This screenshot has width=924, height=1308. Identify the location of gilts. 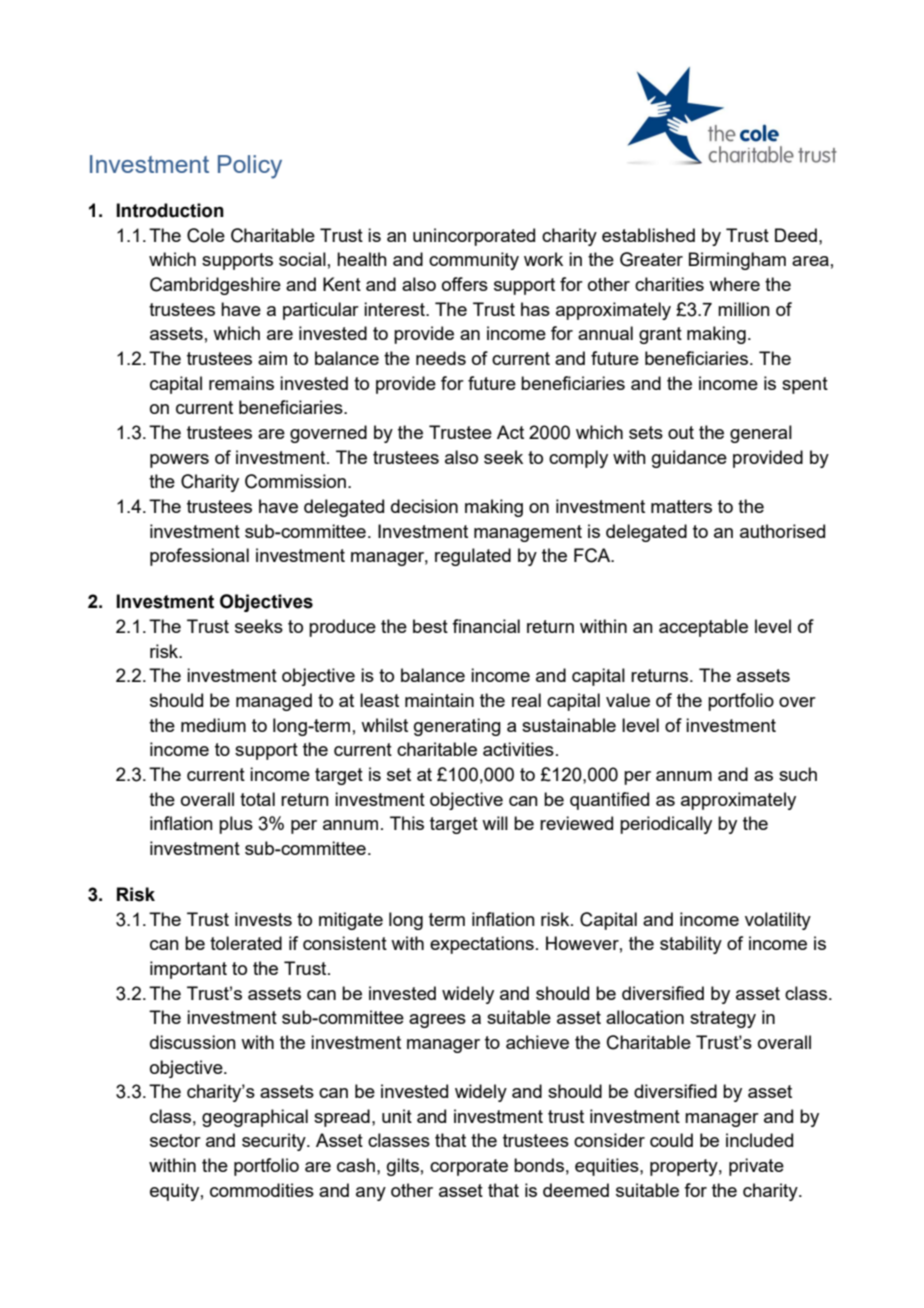
(403, 1167).
